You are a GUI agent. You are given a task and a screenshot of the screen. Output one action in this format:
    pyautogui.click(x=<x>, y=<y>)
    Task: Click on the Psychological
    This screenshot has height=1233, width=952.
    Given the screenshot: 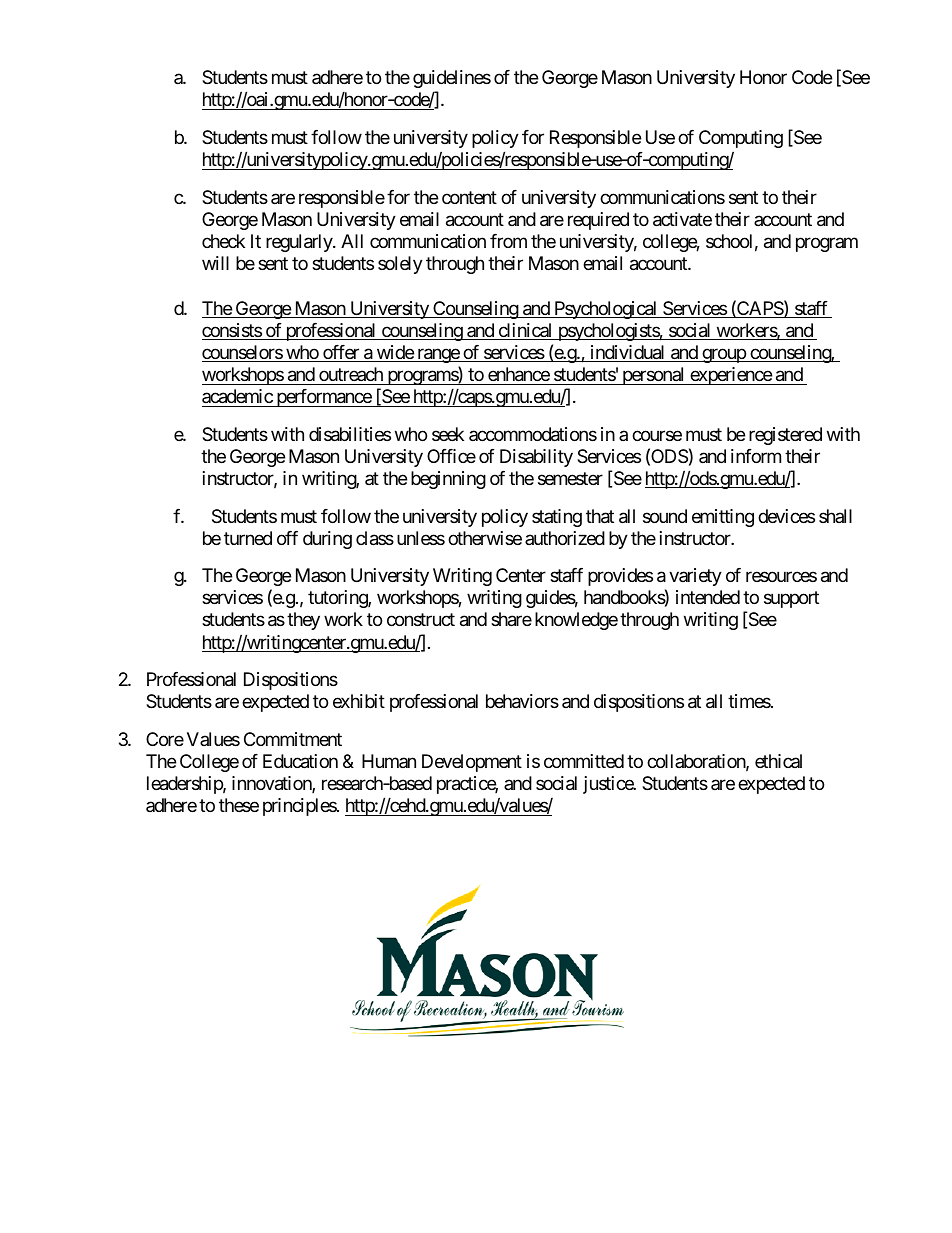 What is the action you would take?
    pyautogui.click(x=606, y=310)
